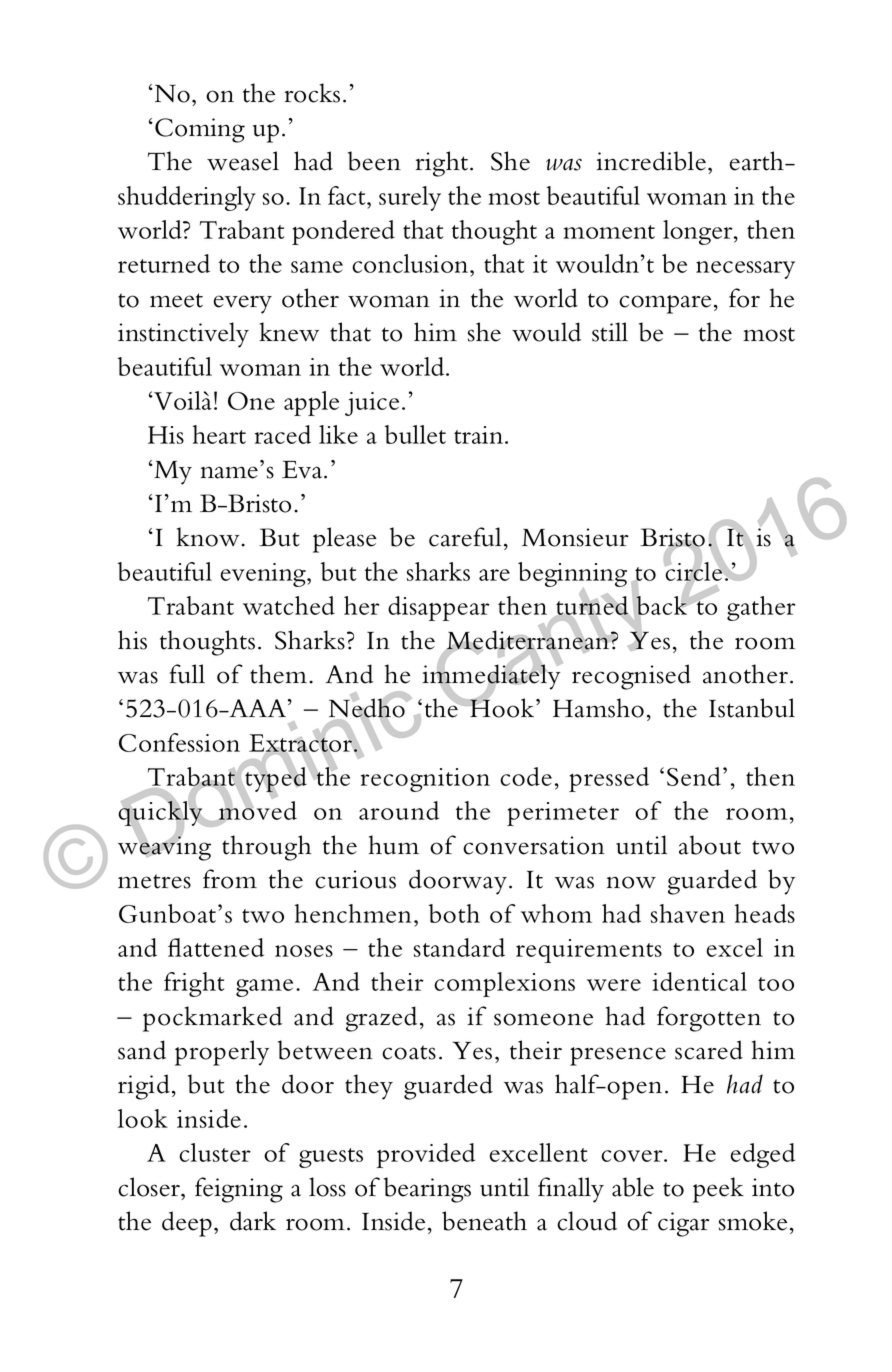 Image resolution: width=892 pixels, height=1372 pixels. Describe the element at coordinates (374, 161) in the document. I see `been` at that location.
